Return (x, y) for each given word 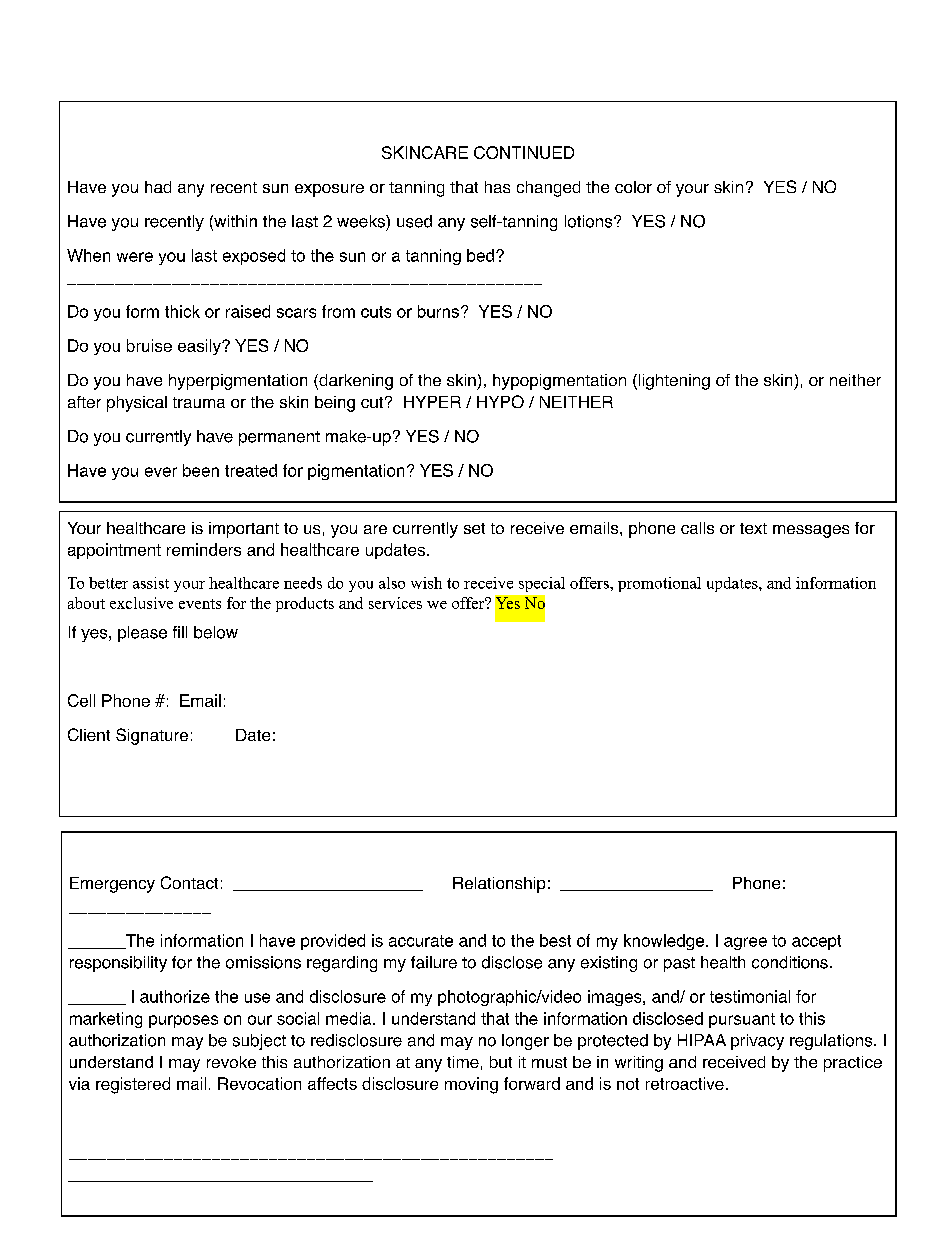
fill (180, 632)
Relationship (499, 885)
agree (745, 943)
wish (426, 583)
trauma (199, 402)
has (497, 187)
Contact (189, 882)
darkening (355, 382)
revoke (231, 1062)
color (633, 187)
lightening (673, 382)
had (158, 187)
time (463, 1062)
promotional (659, 584)
